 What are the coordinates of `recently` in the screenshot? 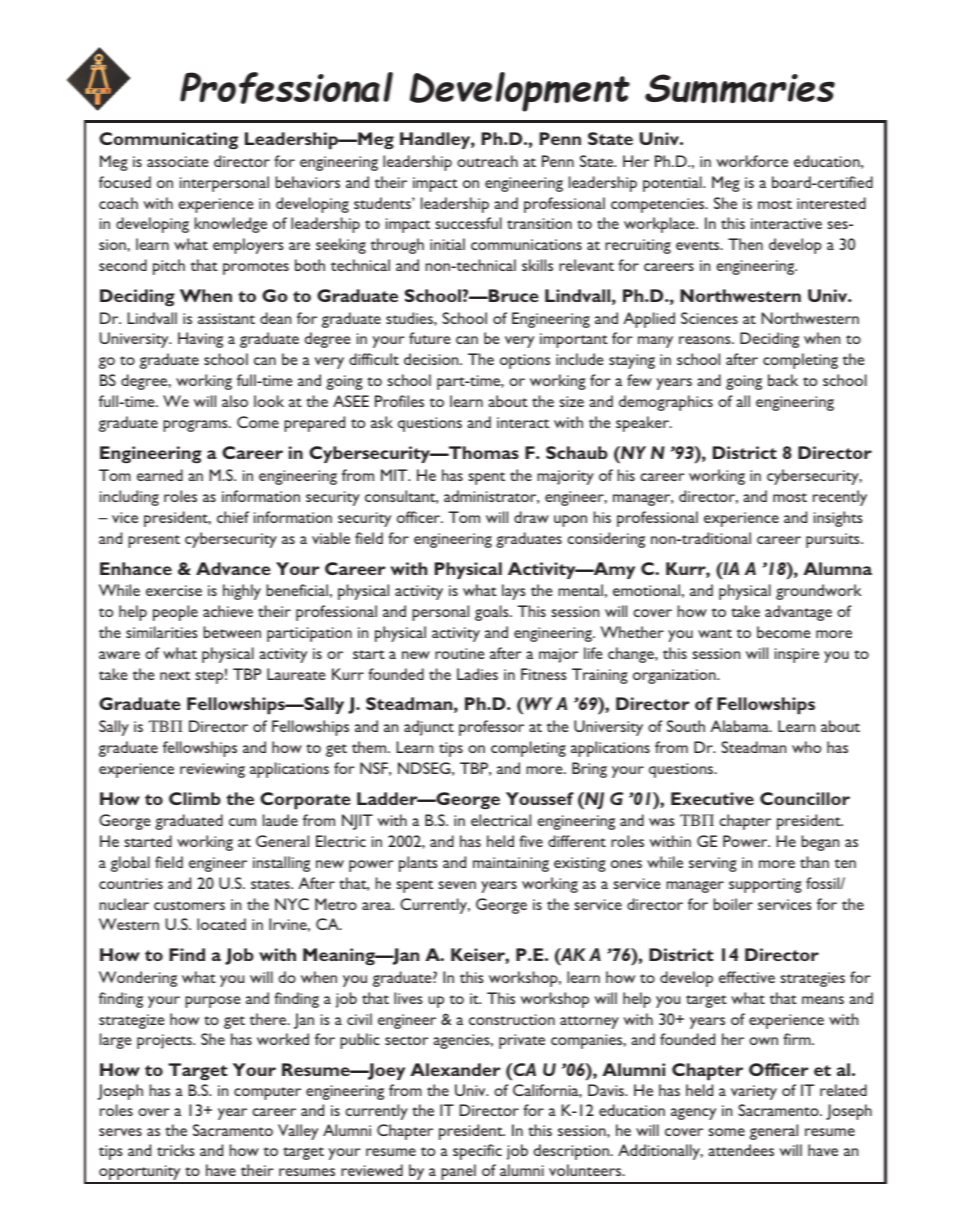 It's located at (840, 498).
